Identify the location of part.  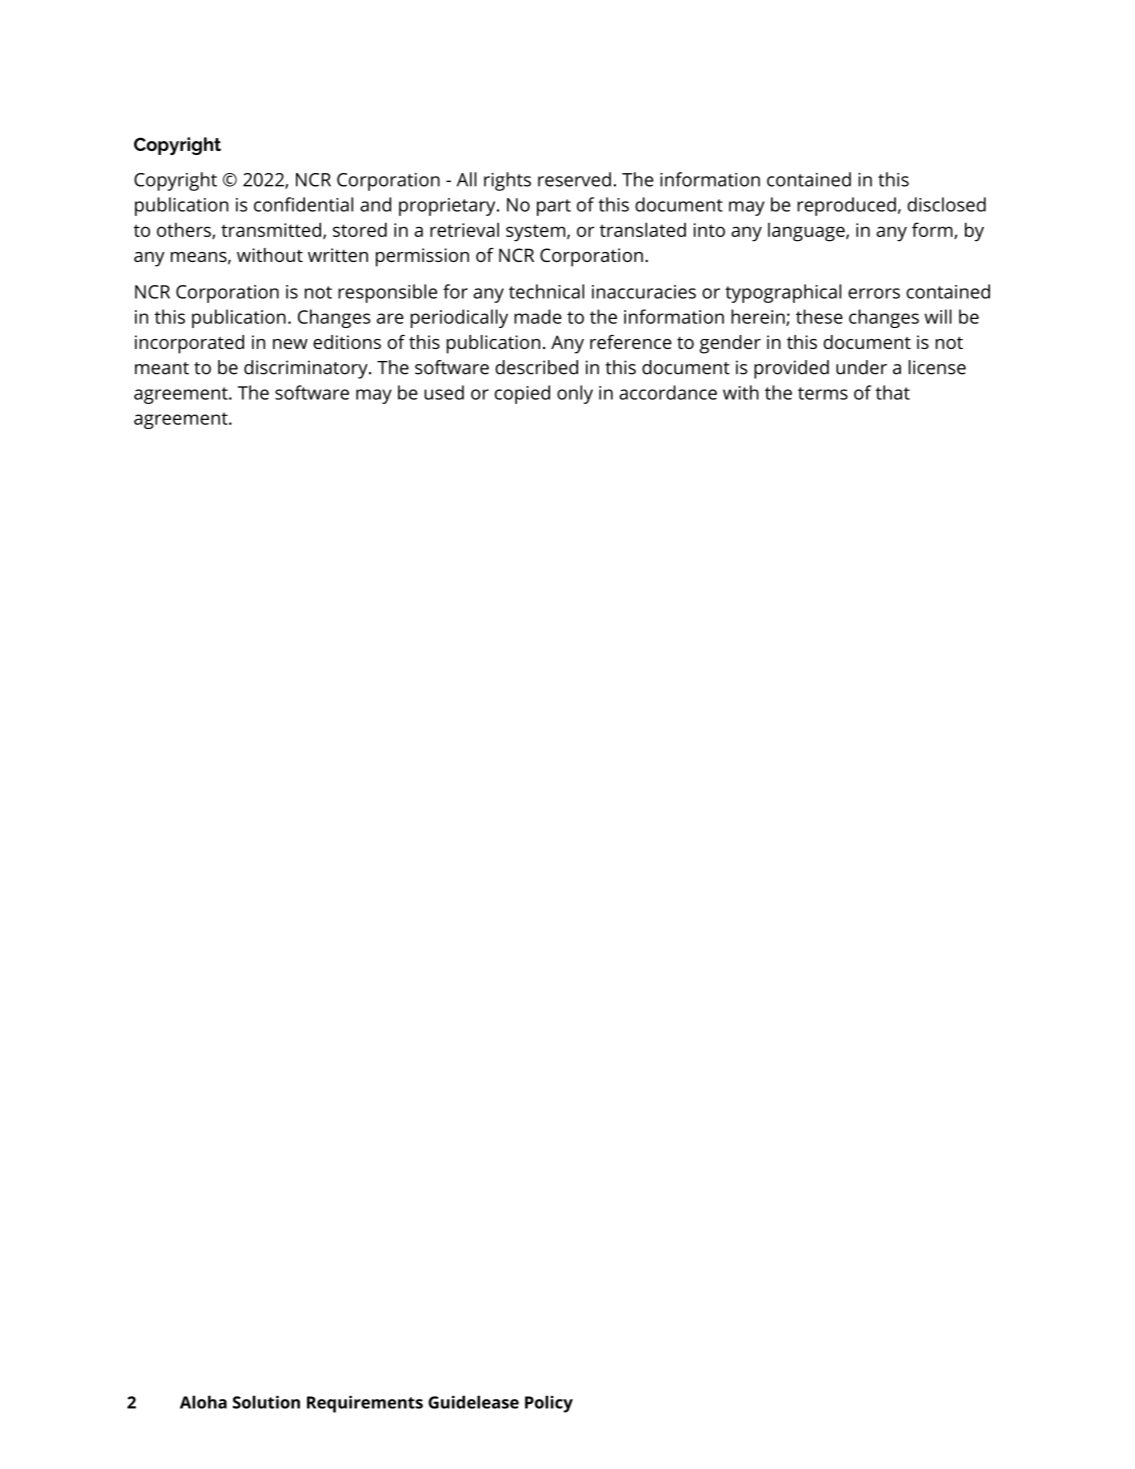
(554, 207).
